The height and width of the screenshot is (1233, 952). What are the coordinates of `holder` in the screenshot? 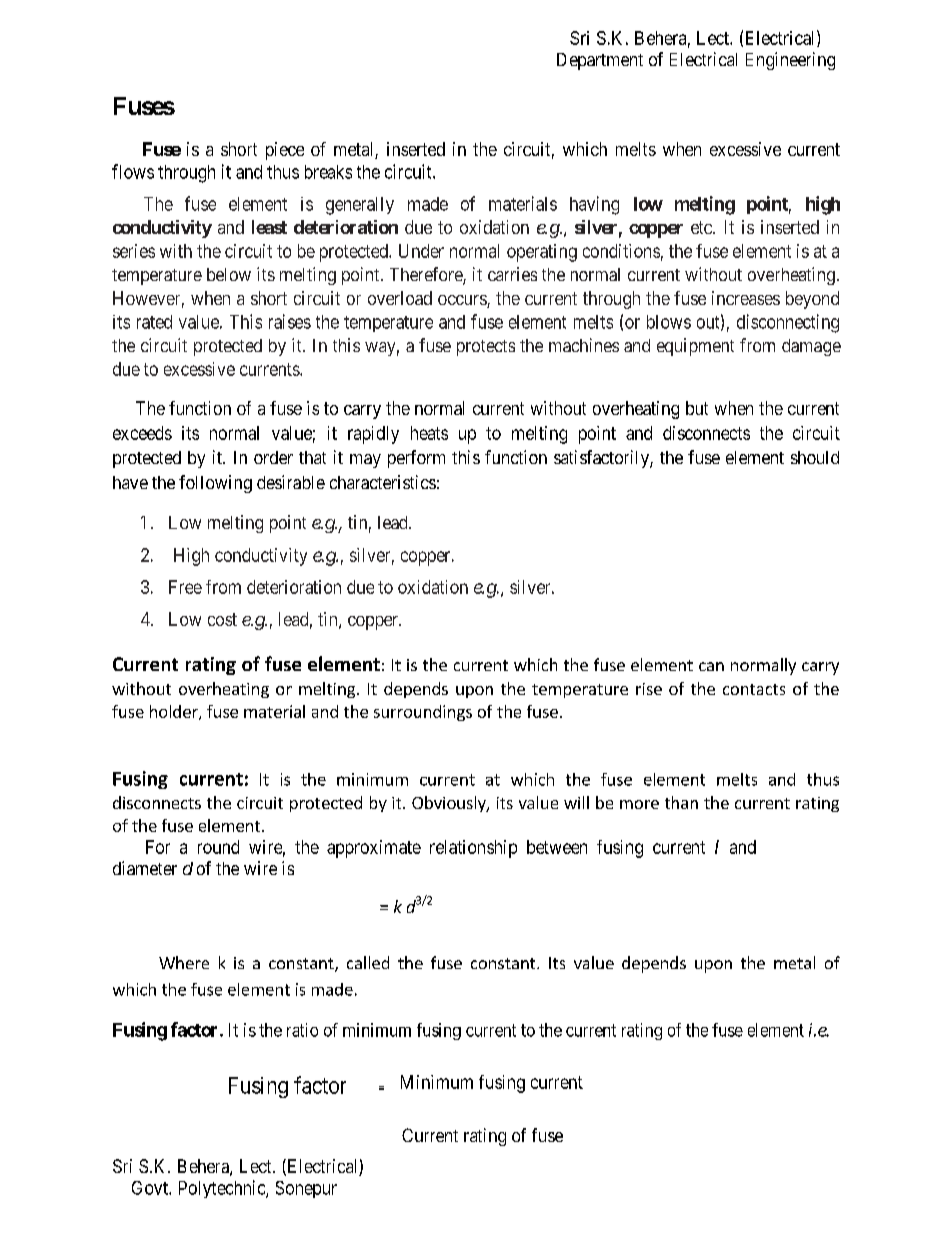 It's located at (175, 712).
